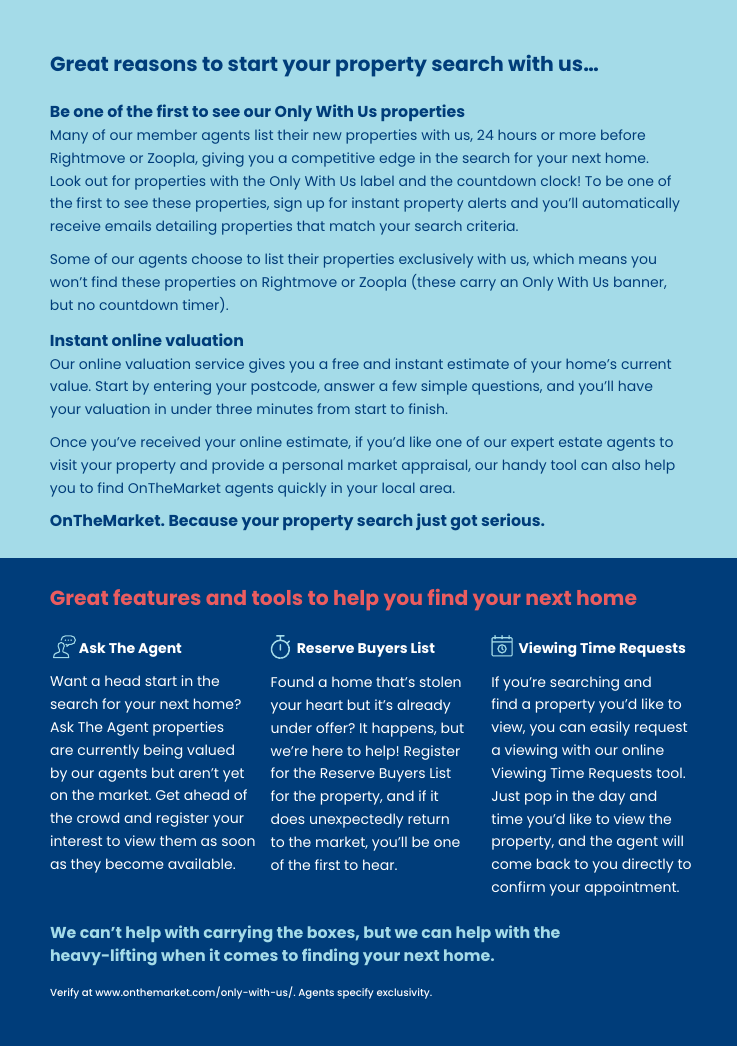 The height and width of the screenshot is (1046, 737). I want to click on when, so click(183, 955).
